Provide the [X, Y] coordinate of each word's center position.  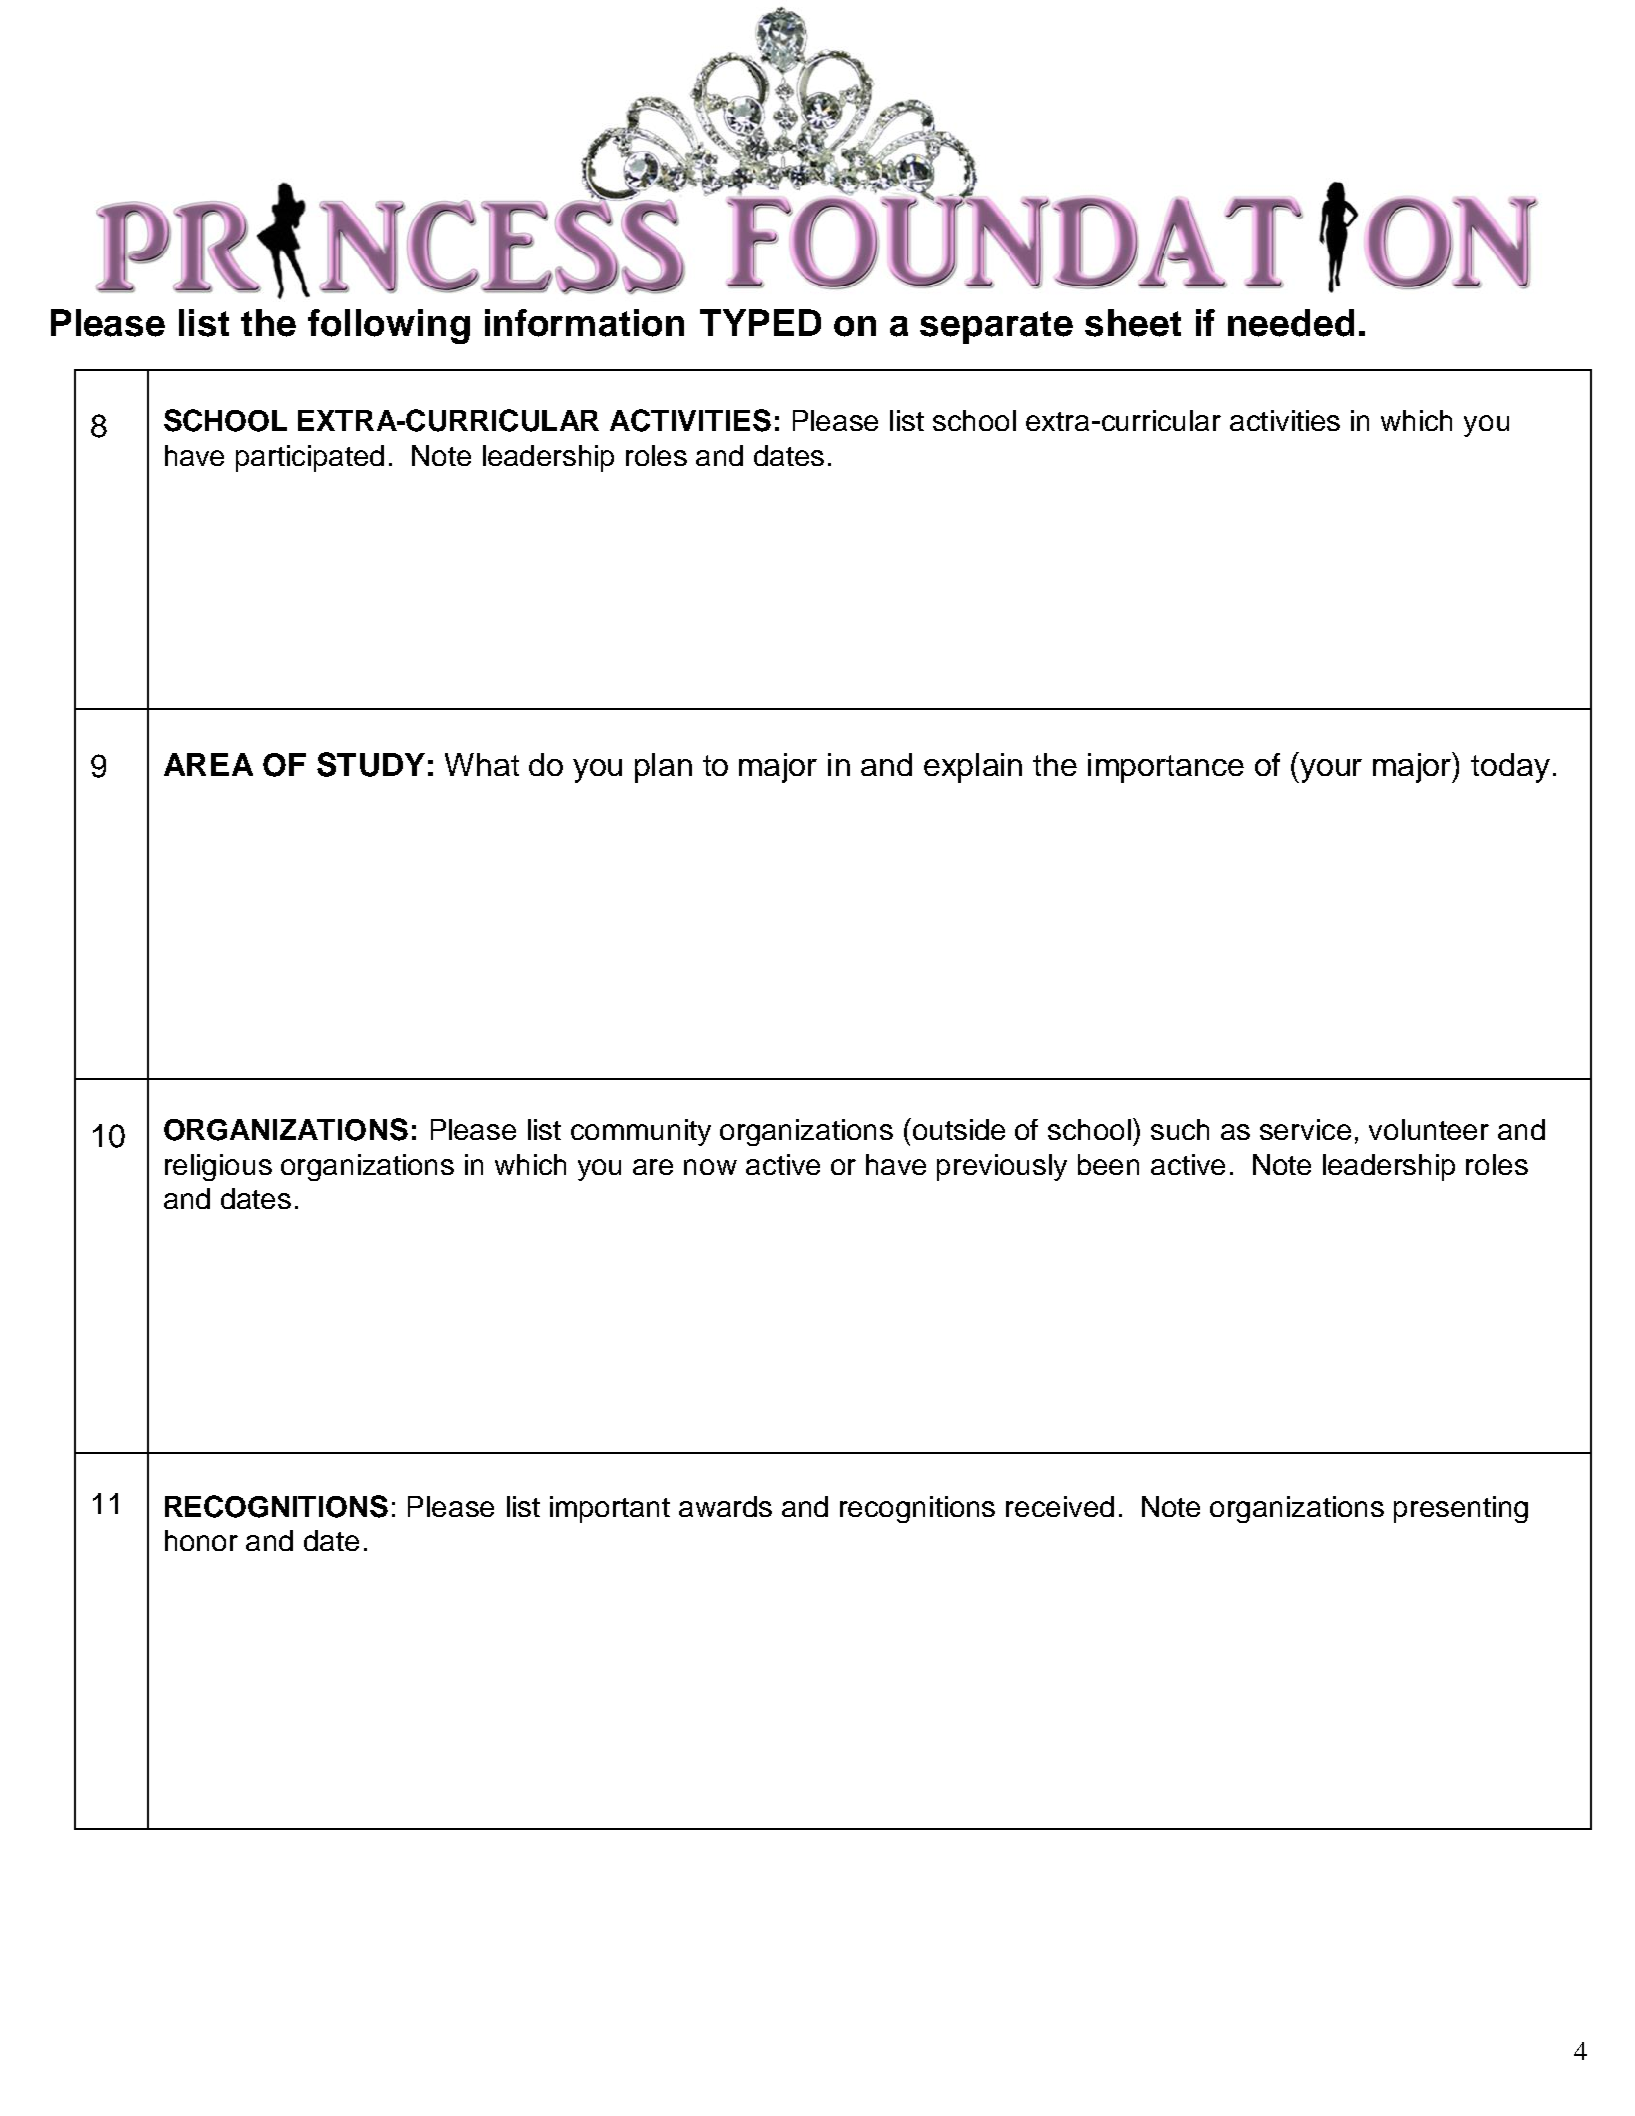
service [1305, 1129]
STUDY [371, 764]
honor [201, 1540]
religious [218, 1167]
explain [973, 768]
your [1331, 771]
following [389, 326]
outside [959, 1129]
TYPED [760, 322]
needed [1291, 323]
